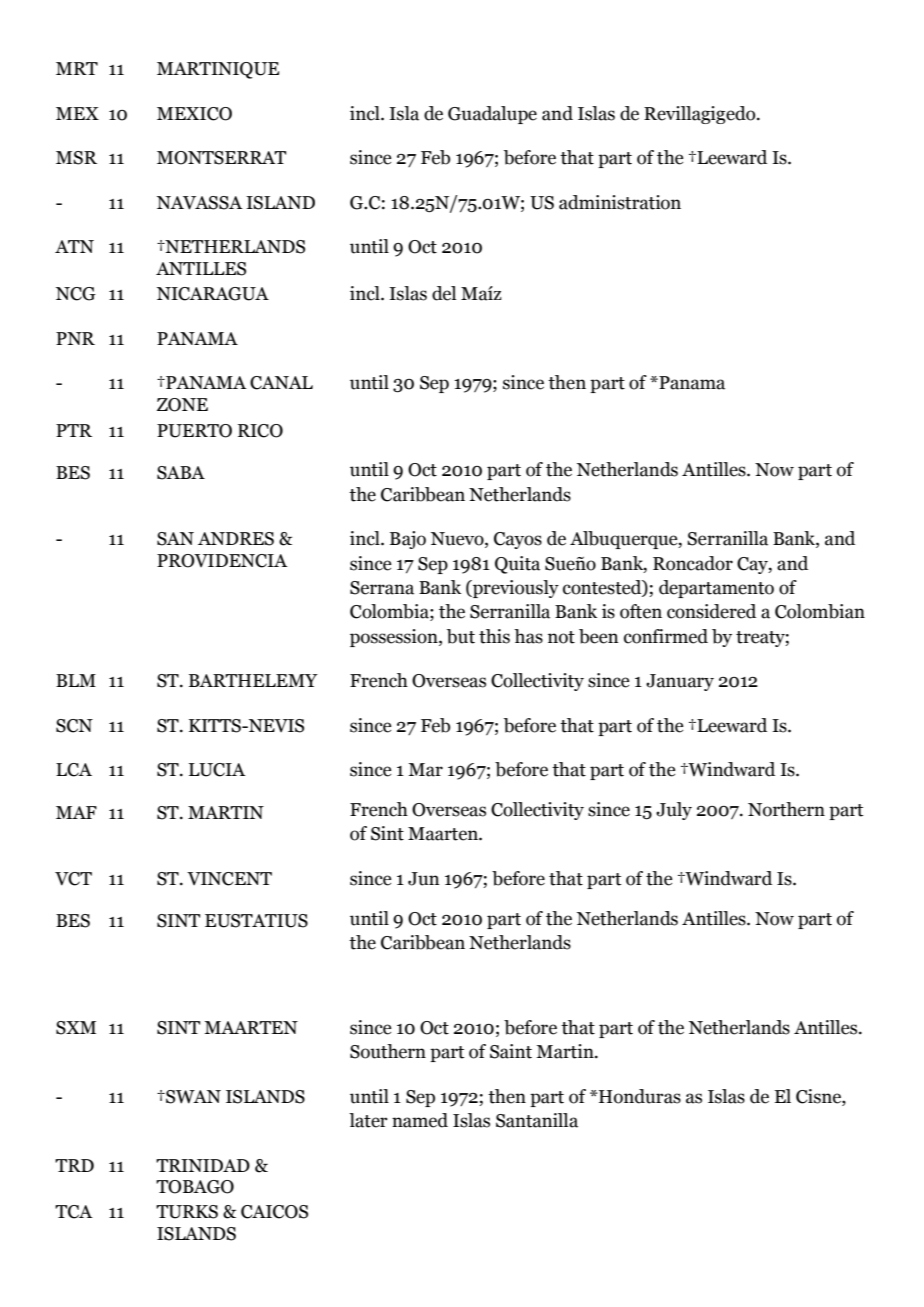 The image size is (924, 1307). I want to click on del, so click(444, 293).
